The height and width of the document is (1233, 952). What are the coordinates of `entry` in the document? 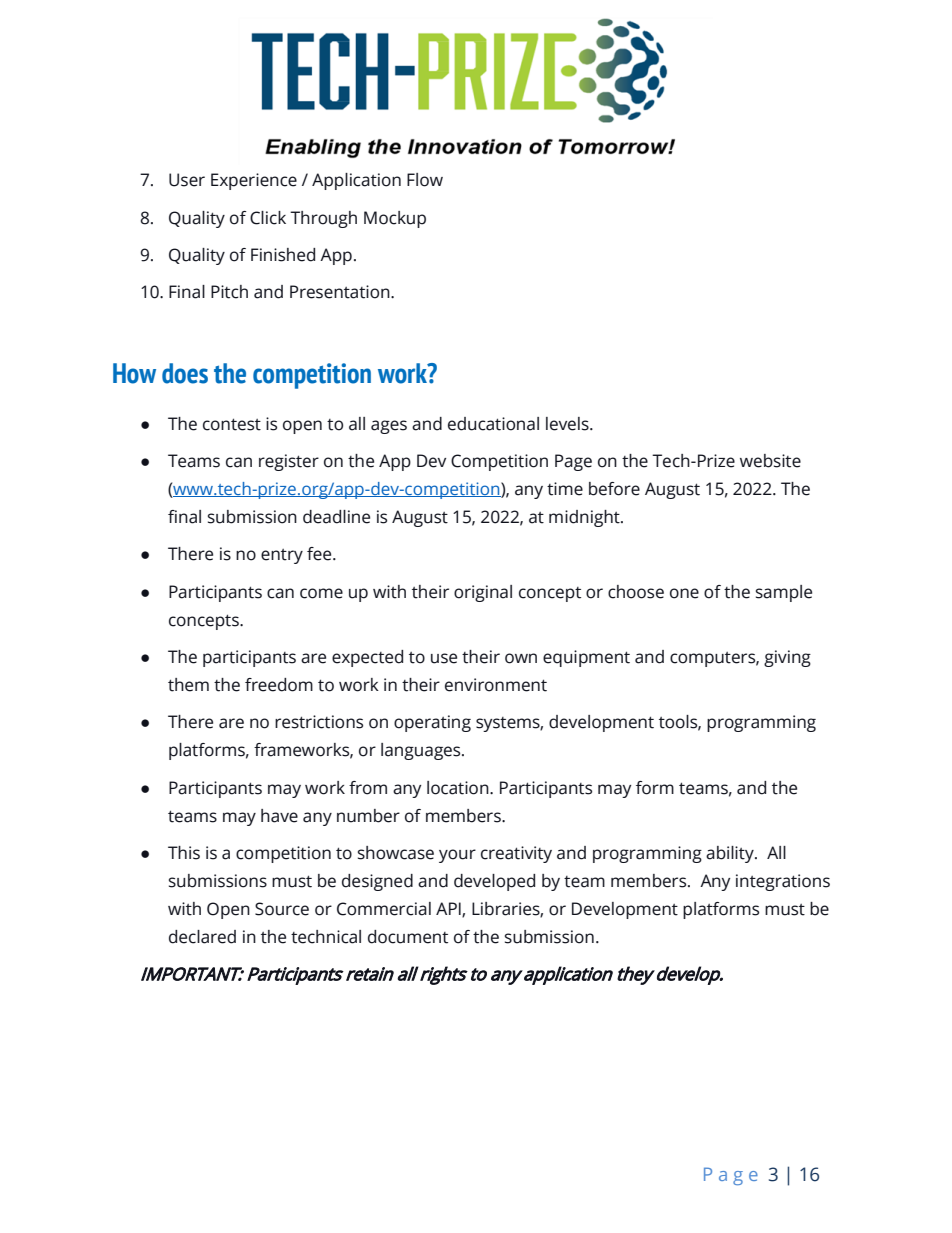 It's located at (282, 556).
